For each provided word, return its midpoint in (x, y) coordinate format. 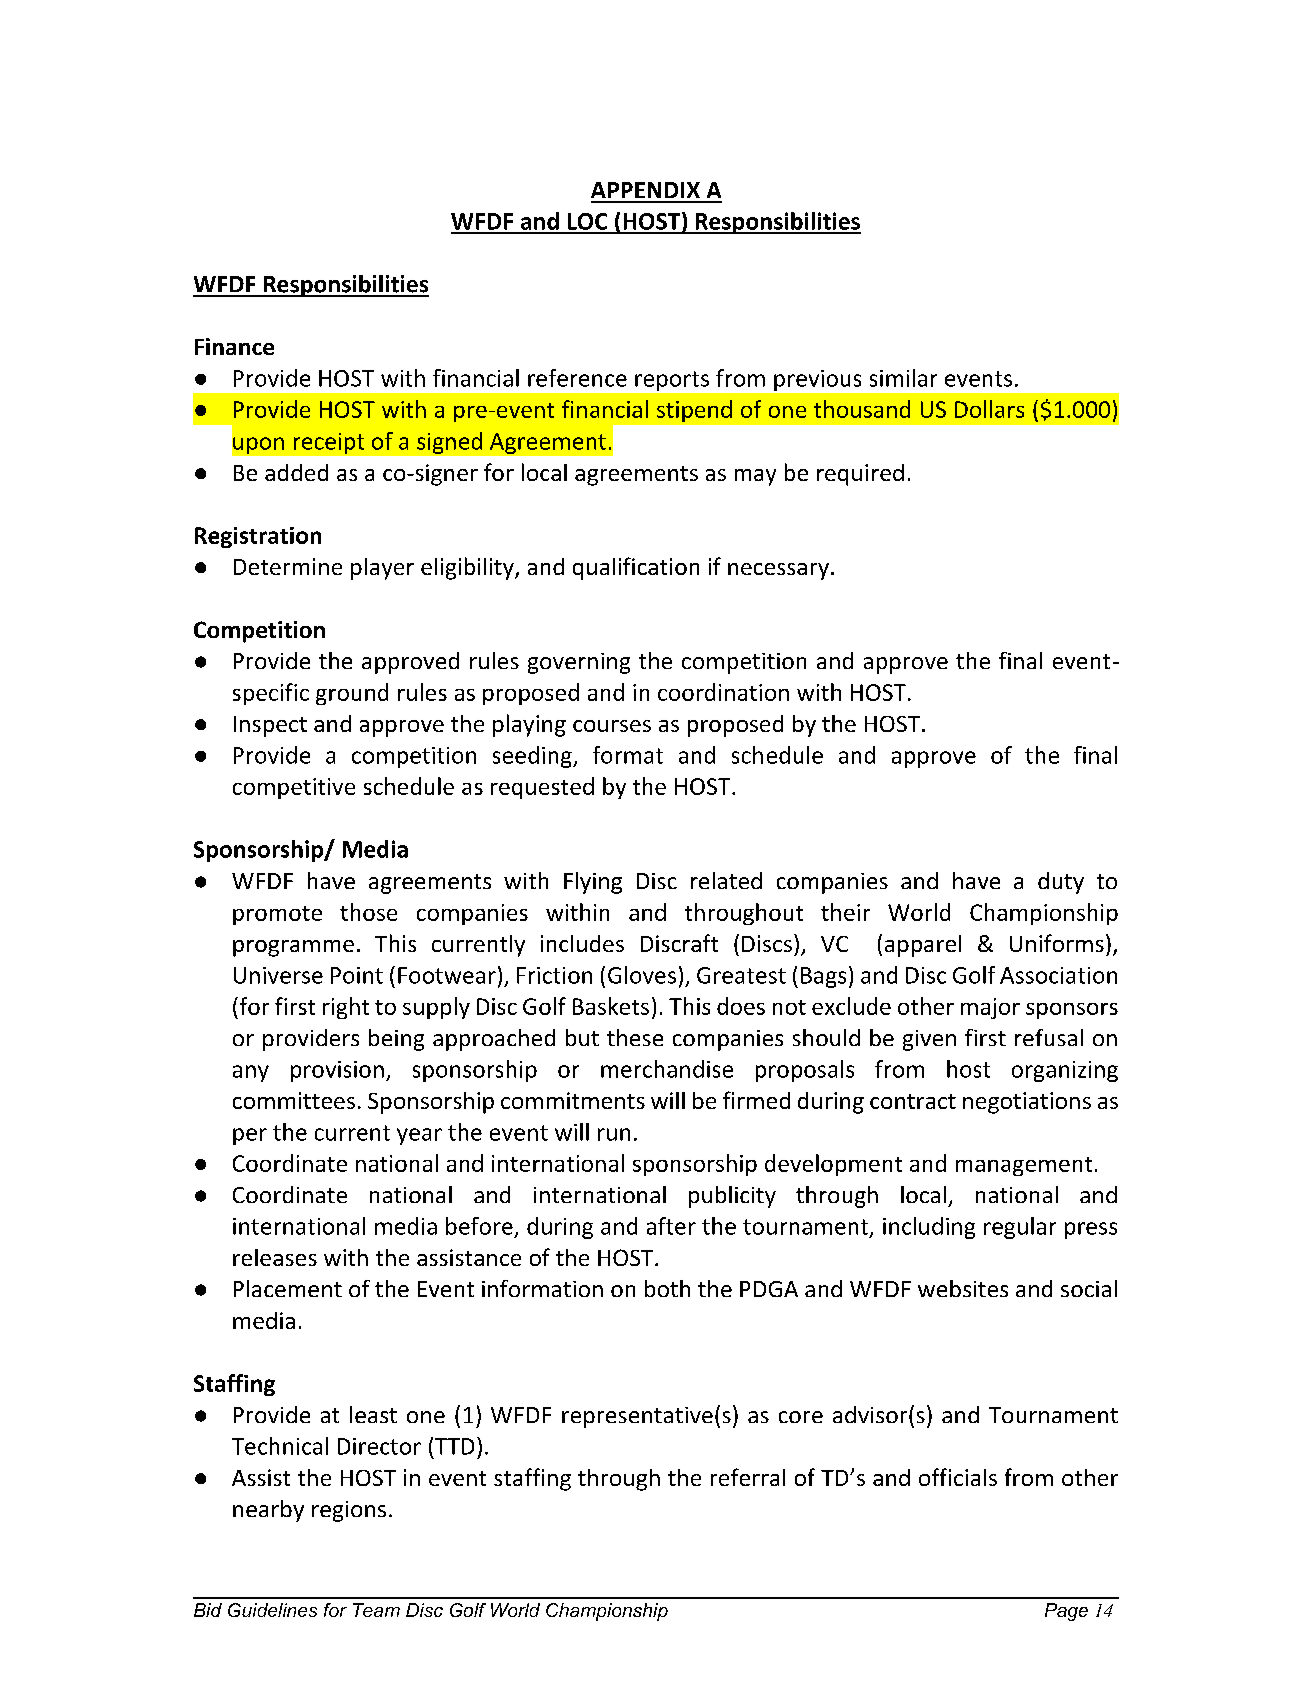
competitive (294, 788)
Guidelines (272, 1610)
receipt (329, 443)
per (250, 1136)
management (1024, 1166)
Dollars (989, 409)
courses (612, 726)
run (614, 1134)
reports (672, 381)
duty (1061, 883)
